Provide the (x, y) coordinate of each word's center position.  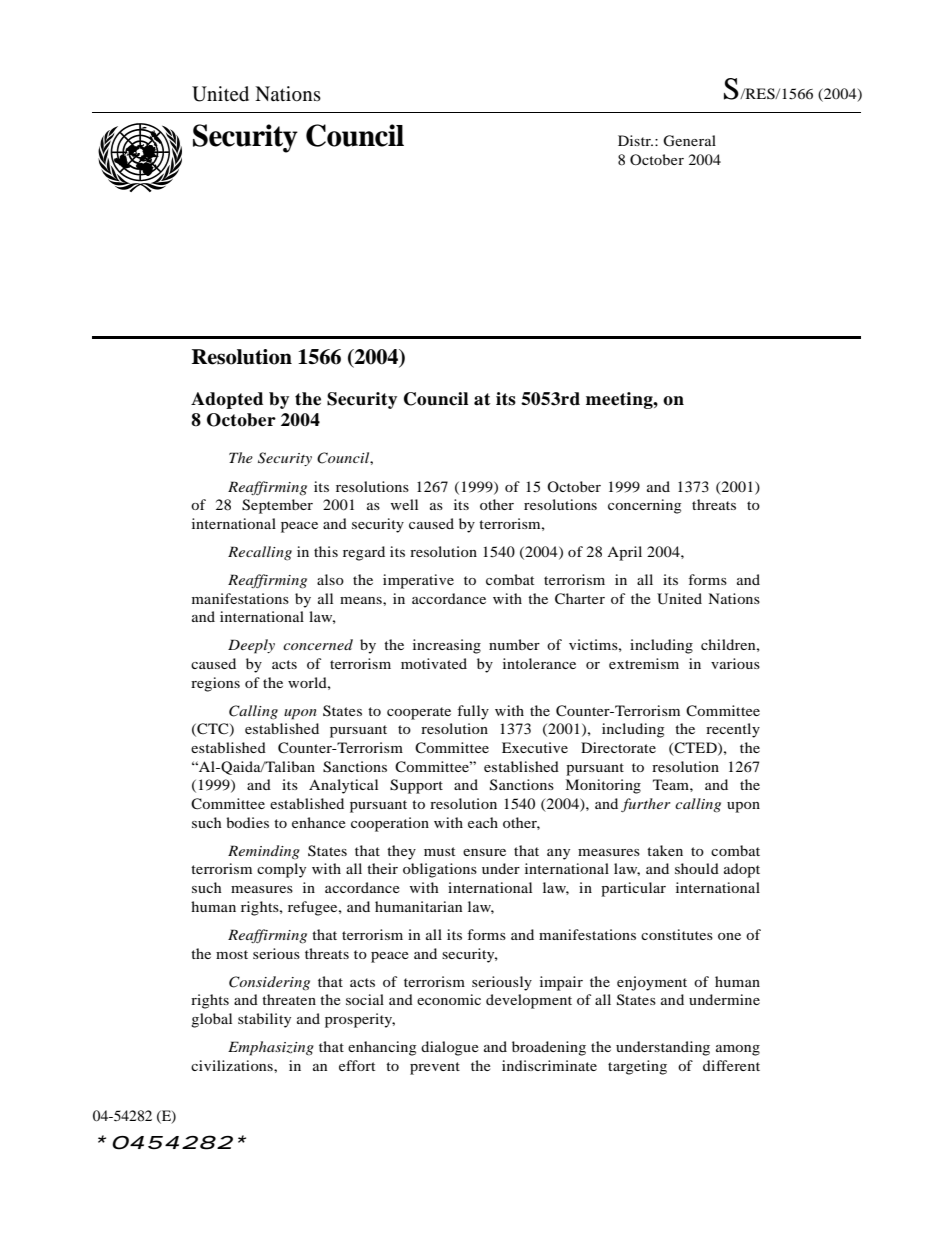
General (689, 141)
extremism (644, 663)
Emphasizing (271, 1048)
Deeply (251, 646)
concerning (644, 506)
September (277, 506)
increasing (447, 646)
